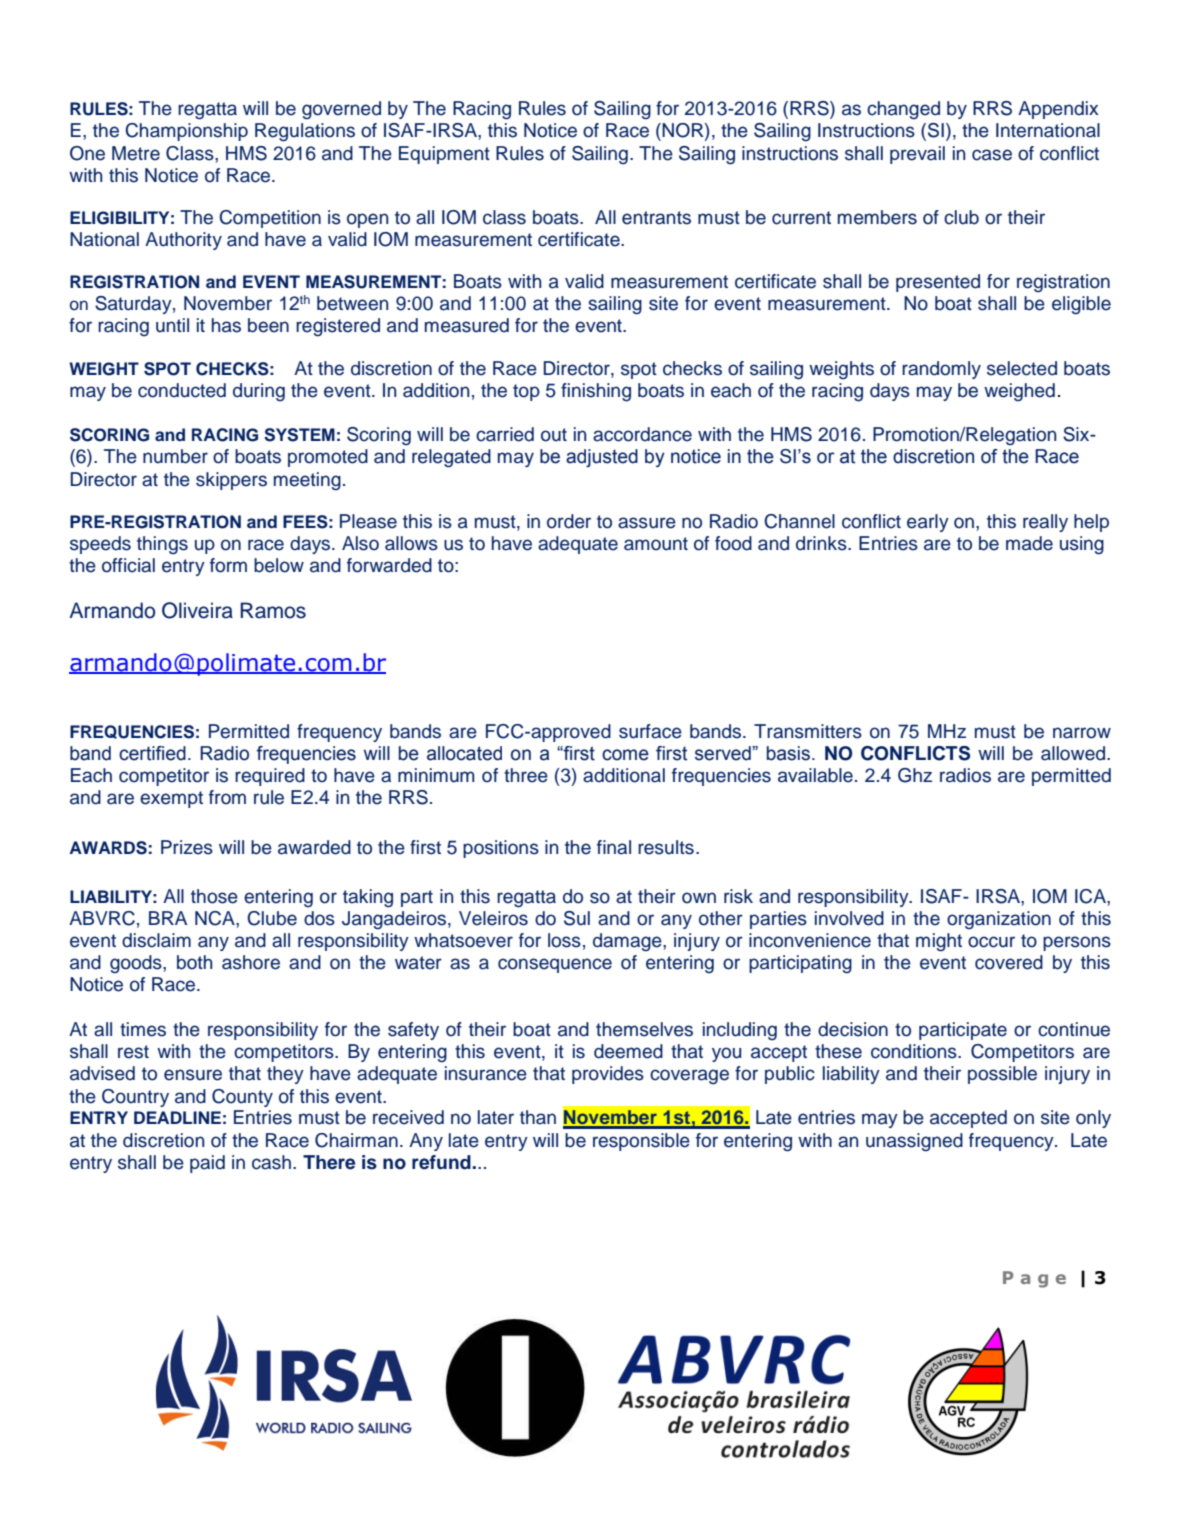 This screenshot has height=1528, width=1181. I want to click on Equipment, so click(444, 155).
